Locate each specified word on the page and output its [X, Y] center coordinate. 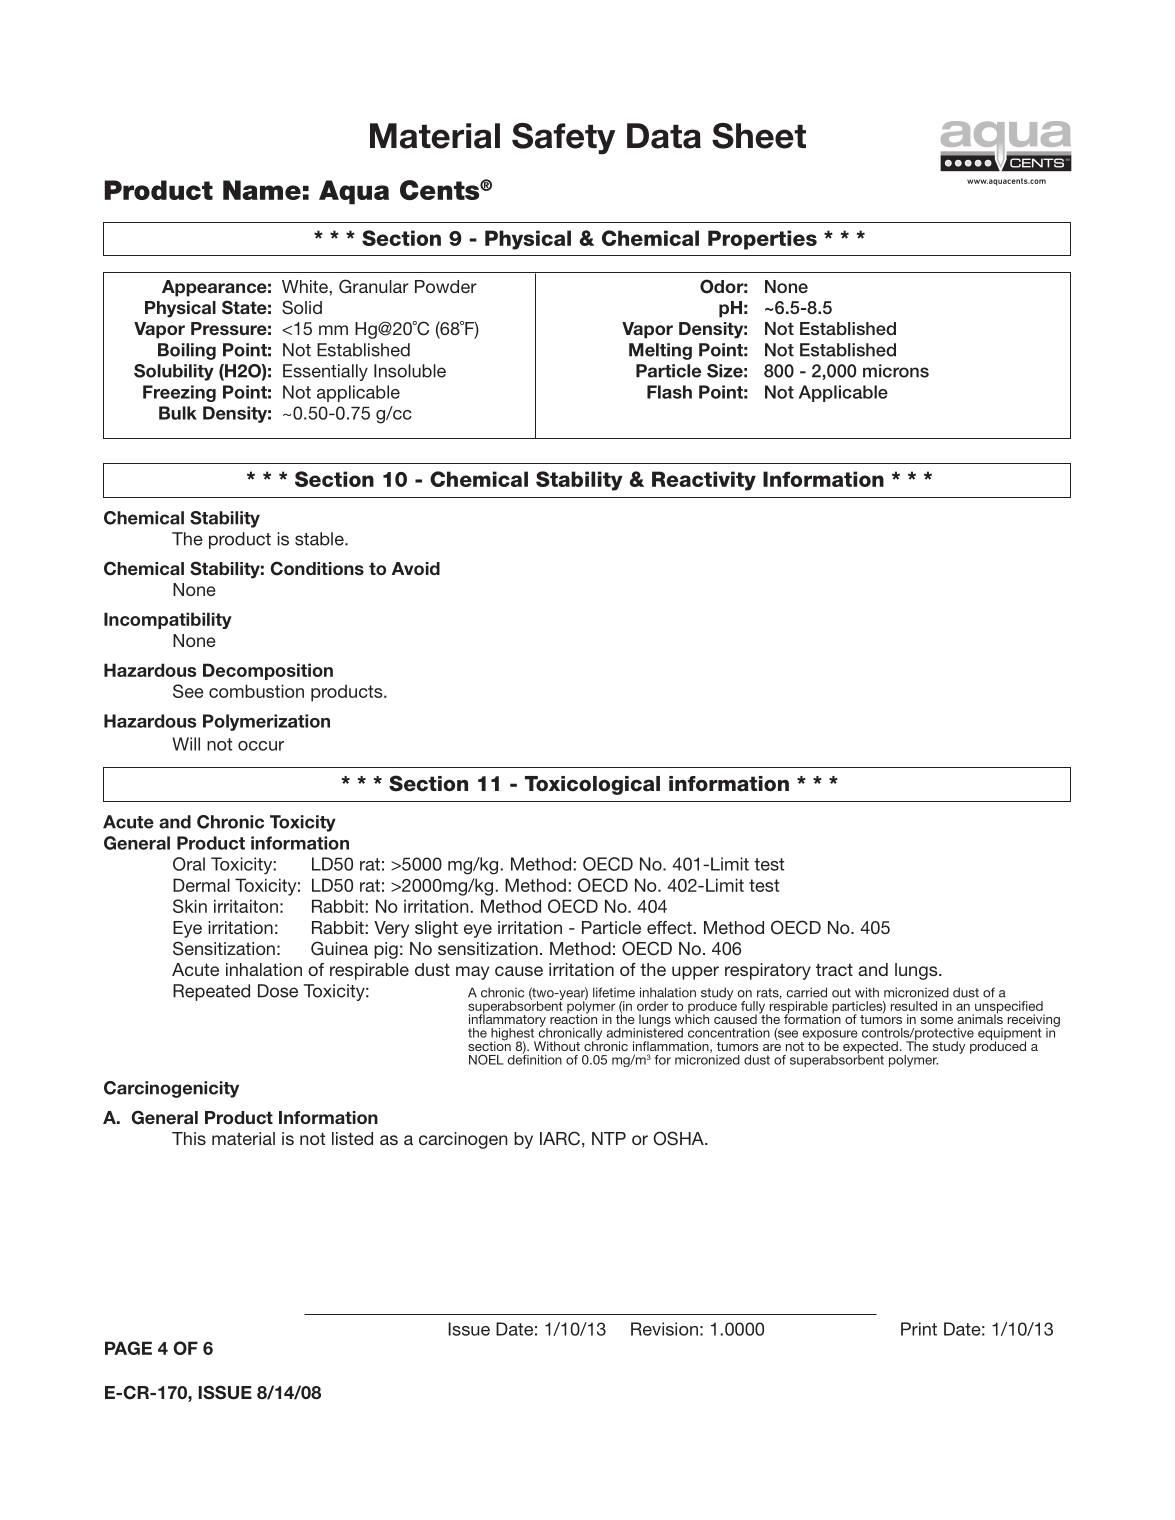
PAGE [128, 1348]
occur [261, 746]
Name [262, 190]
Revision [664, 1329]
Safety [563, 139]
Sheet [759, 136]
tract [834, 969]
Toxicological [592, 785]
